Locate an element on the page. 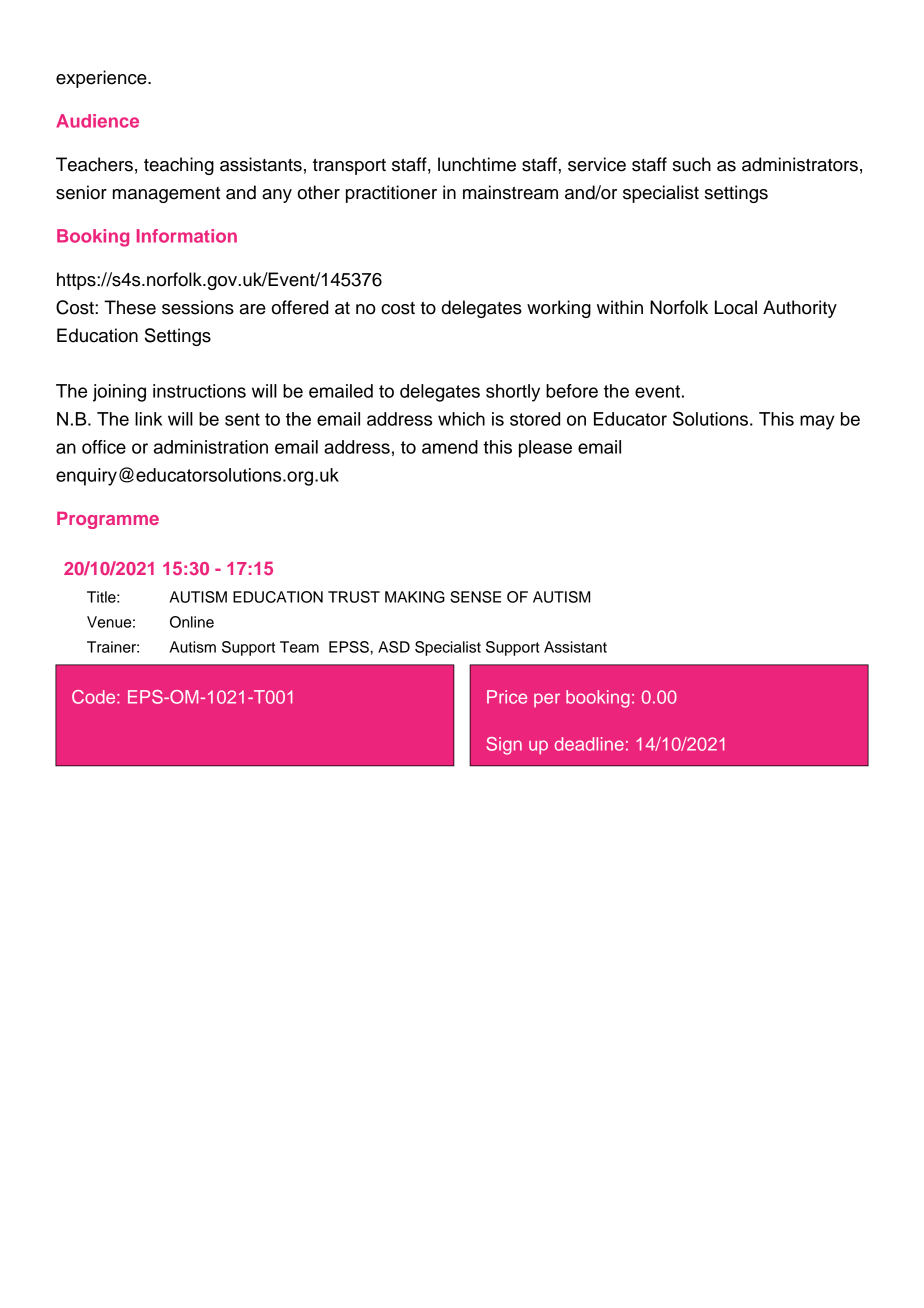  Information is located at coordinates (187, 236).
